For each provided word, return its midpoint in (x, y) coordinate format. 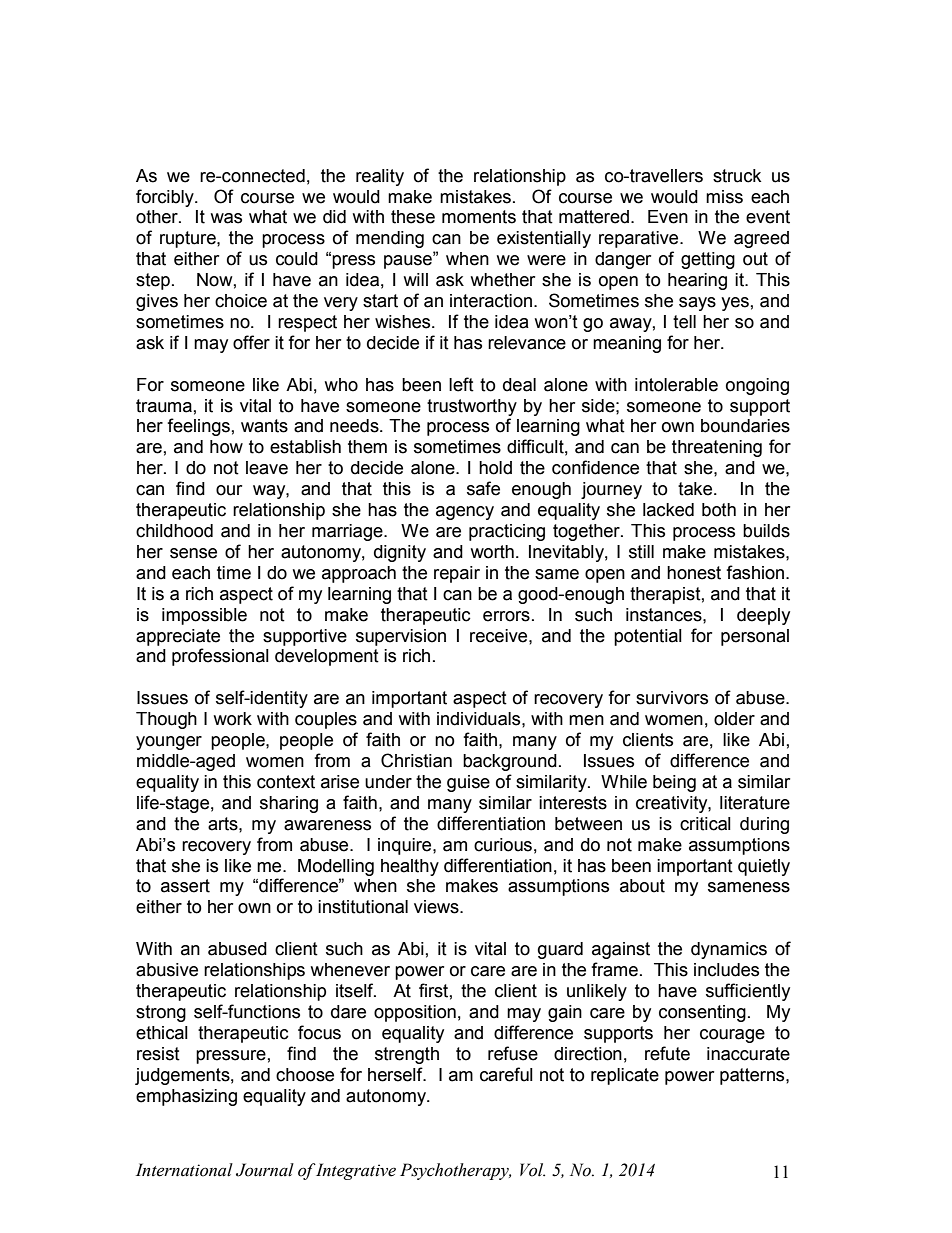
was (226, 218)
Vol (532, 1170)
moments (479, 217)
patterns (753, 1076)
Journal (265, 1170)
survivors (672, 698)
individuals (480, 719)
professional (220, 657)
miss (724, 197)
